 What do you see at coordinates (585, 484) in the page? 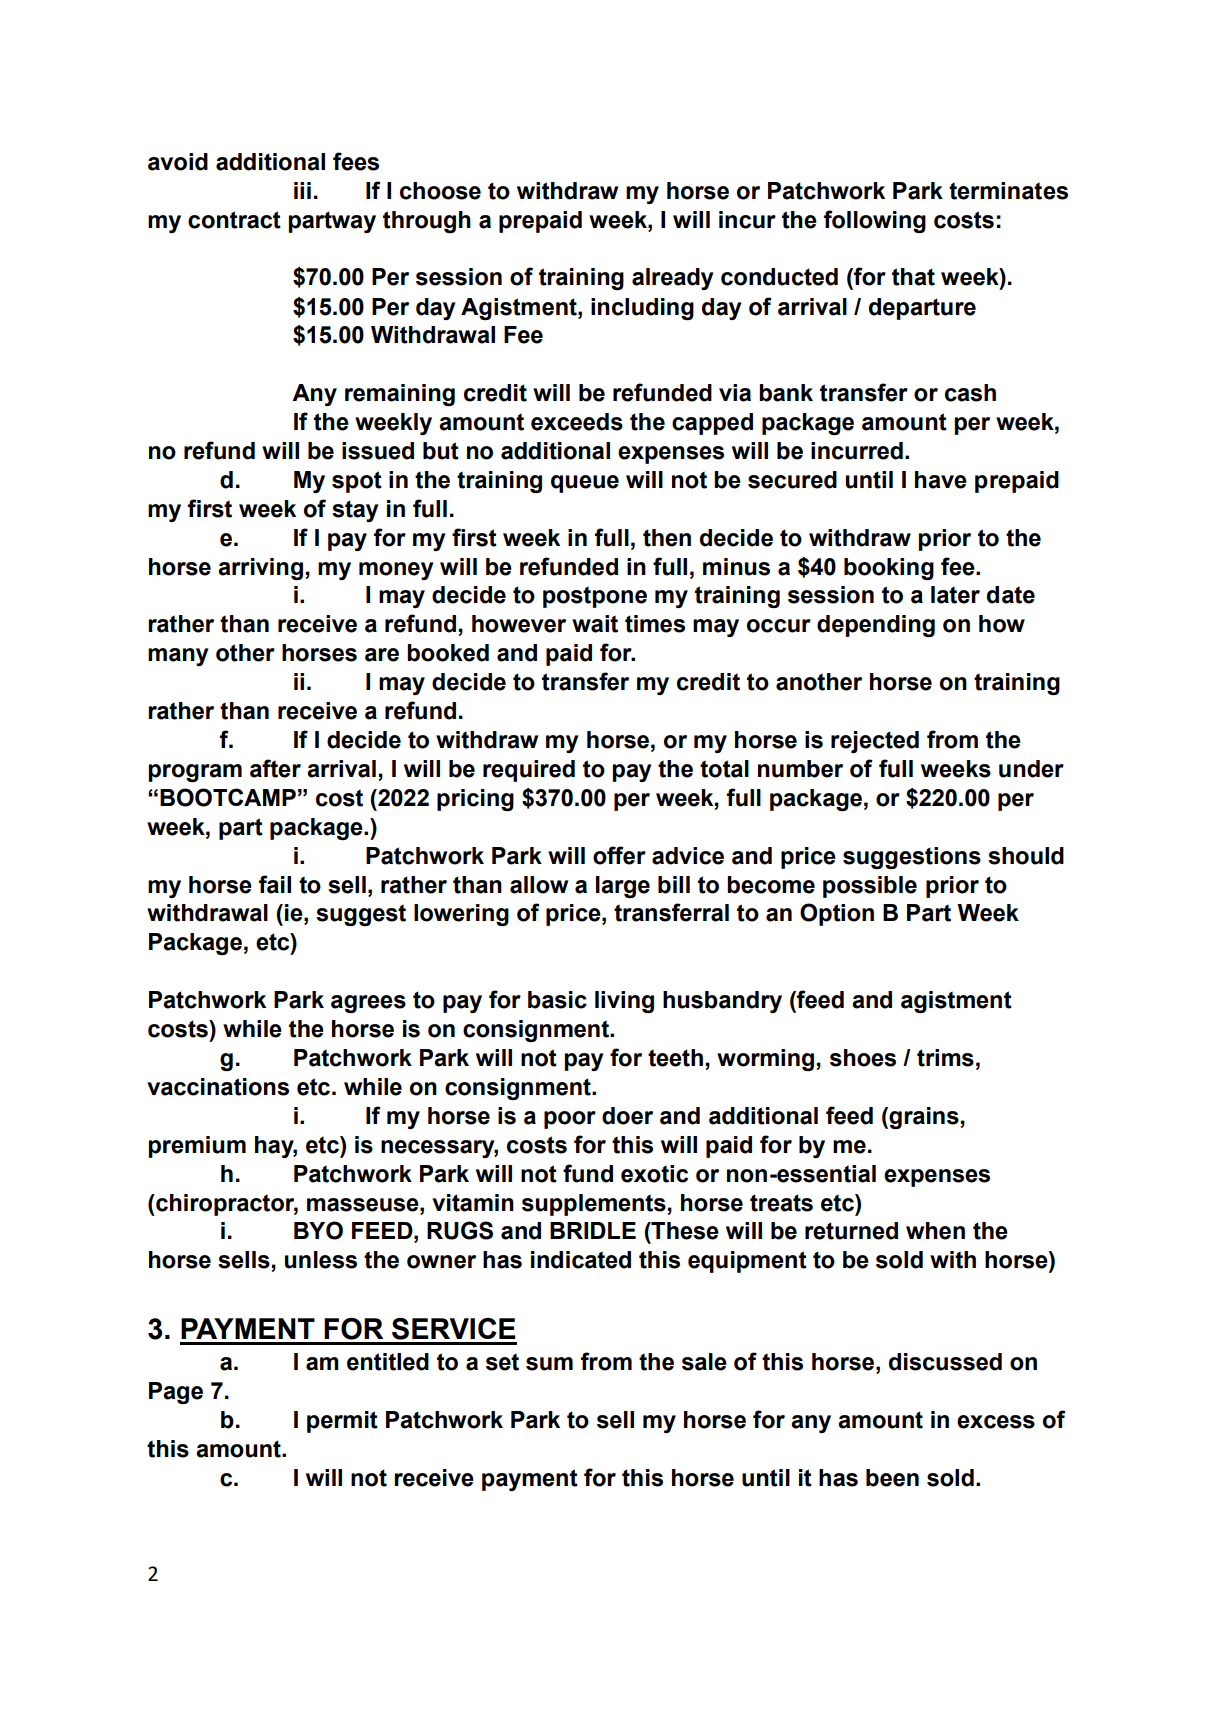
I see `queue` at bounding box center [585, 484].
